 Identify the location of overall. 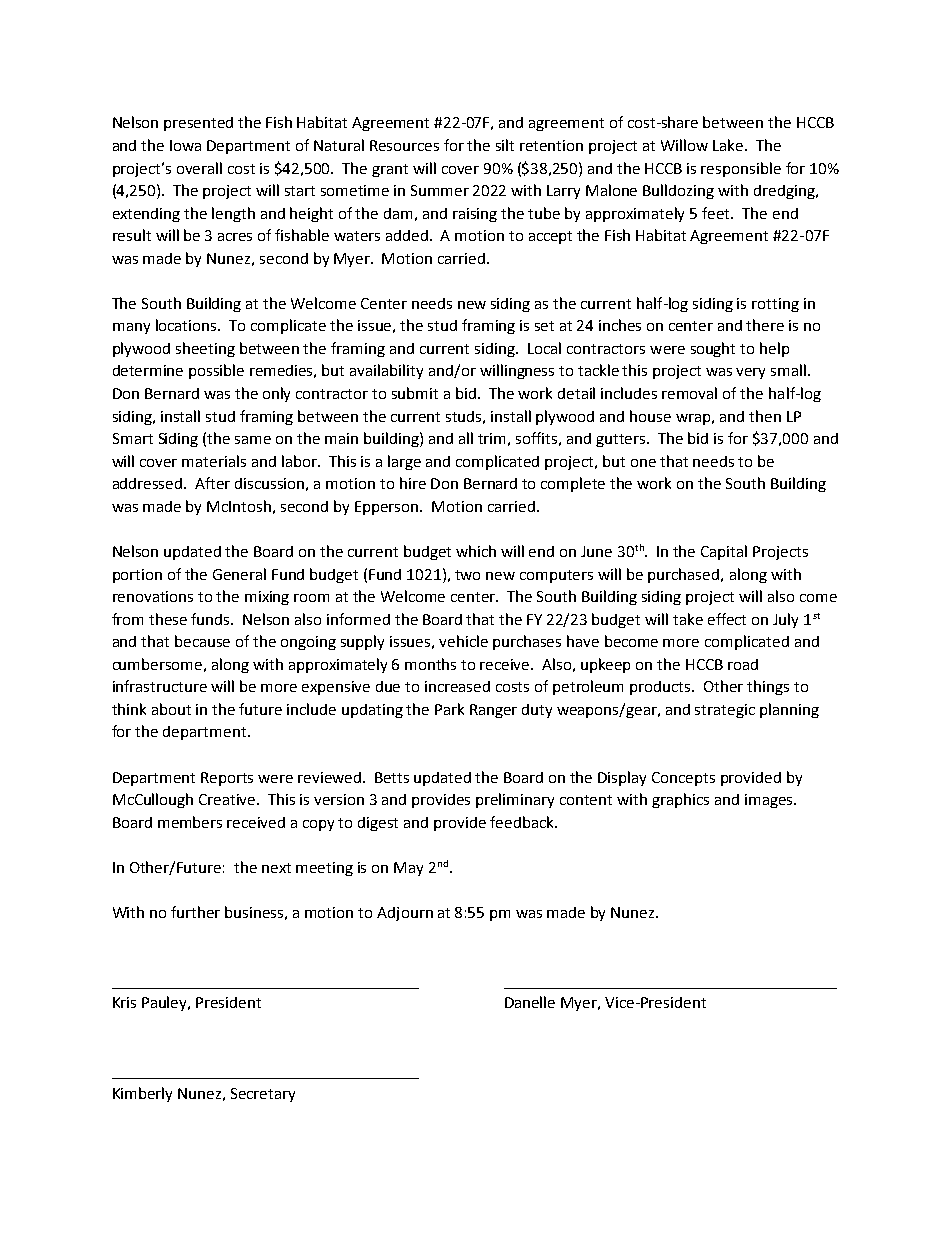
(199, 168).
